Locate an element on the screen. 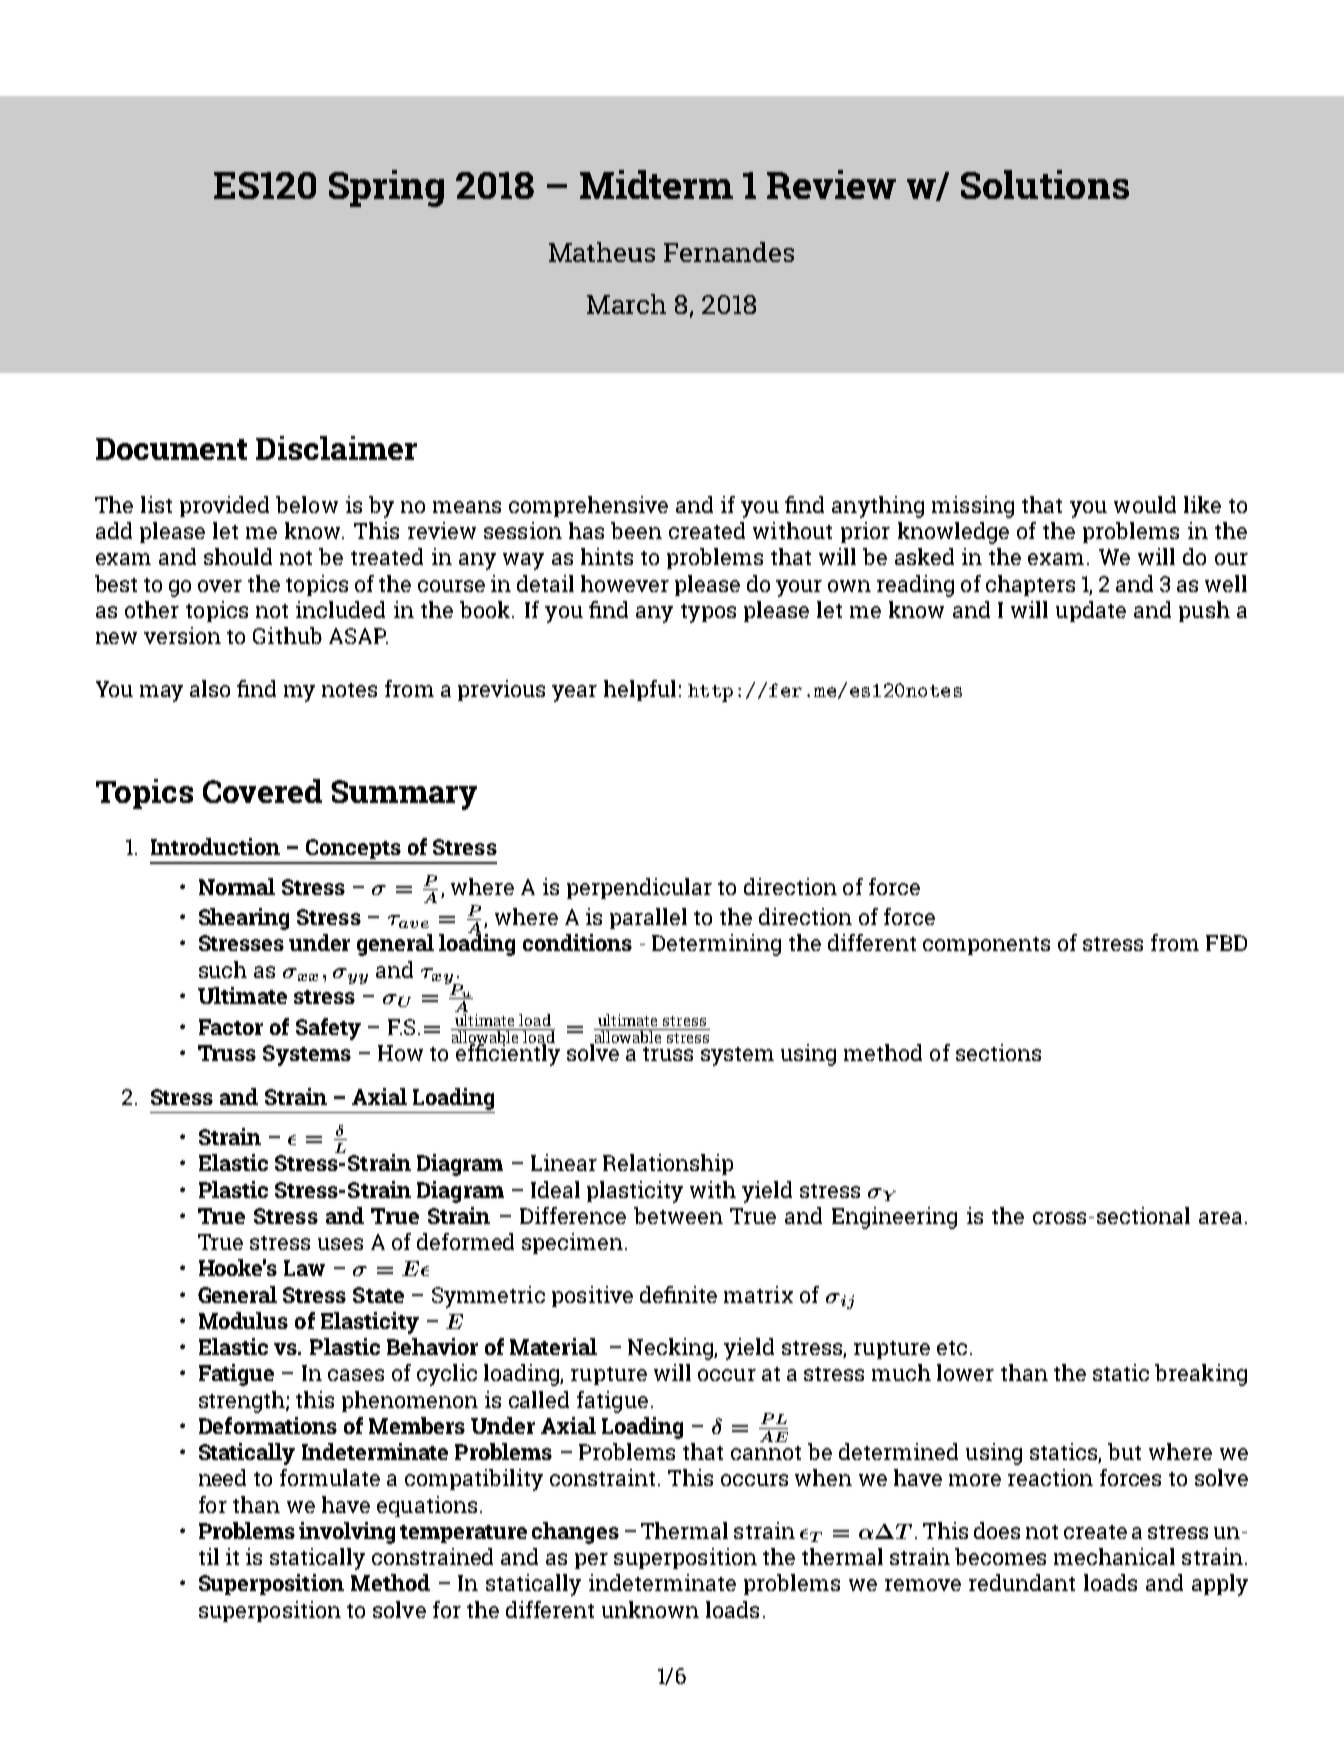  sections is located at coordinates (998, 1052).
